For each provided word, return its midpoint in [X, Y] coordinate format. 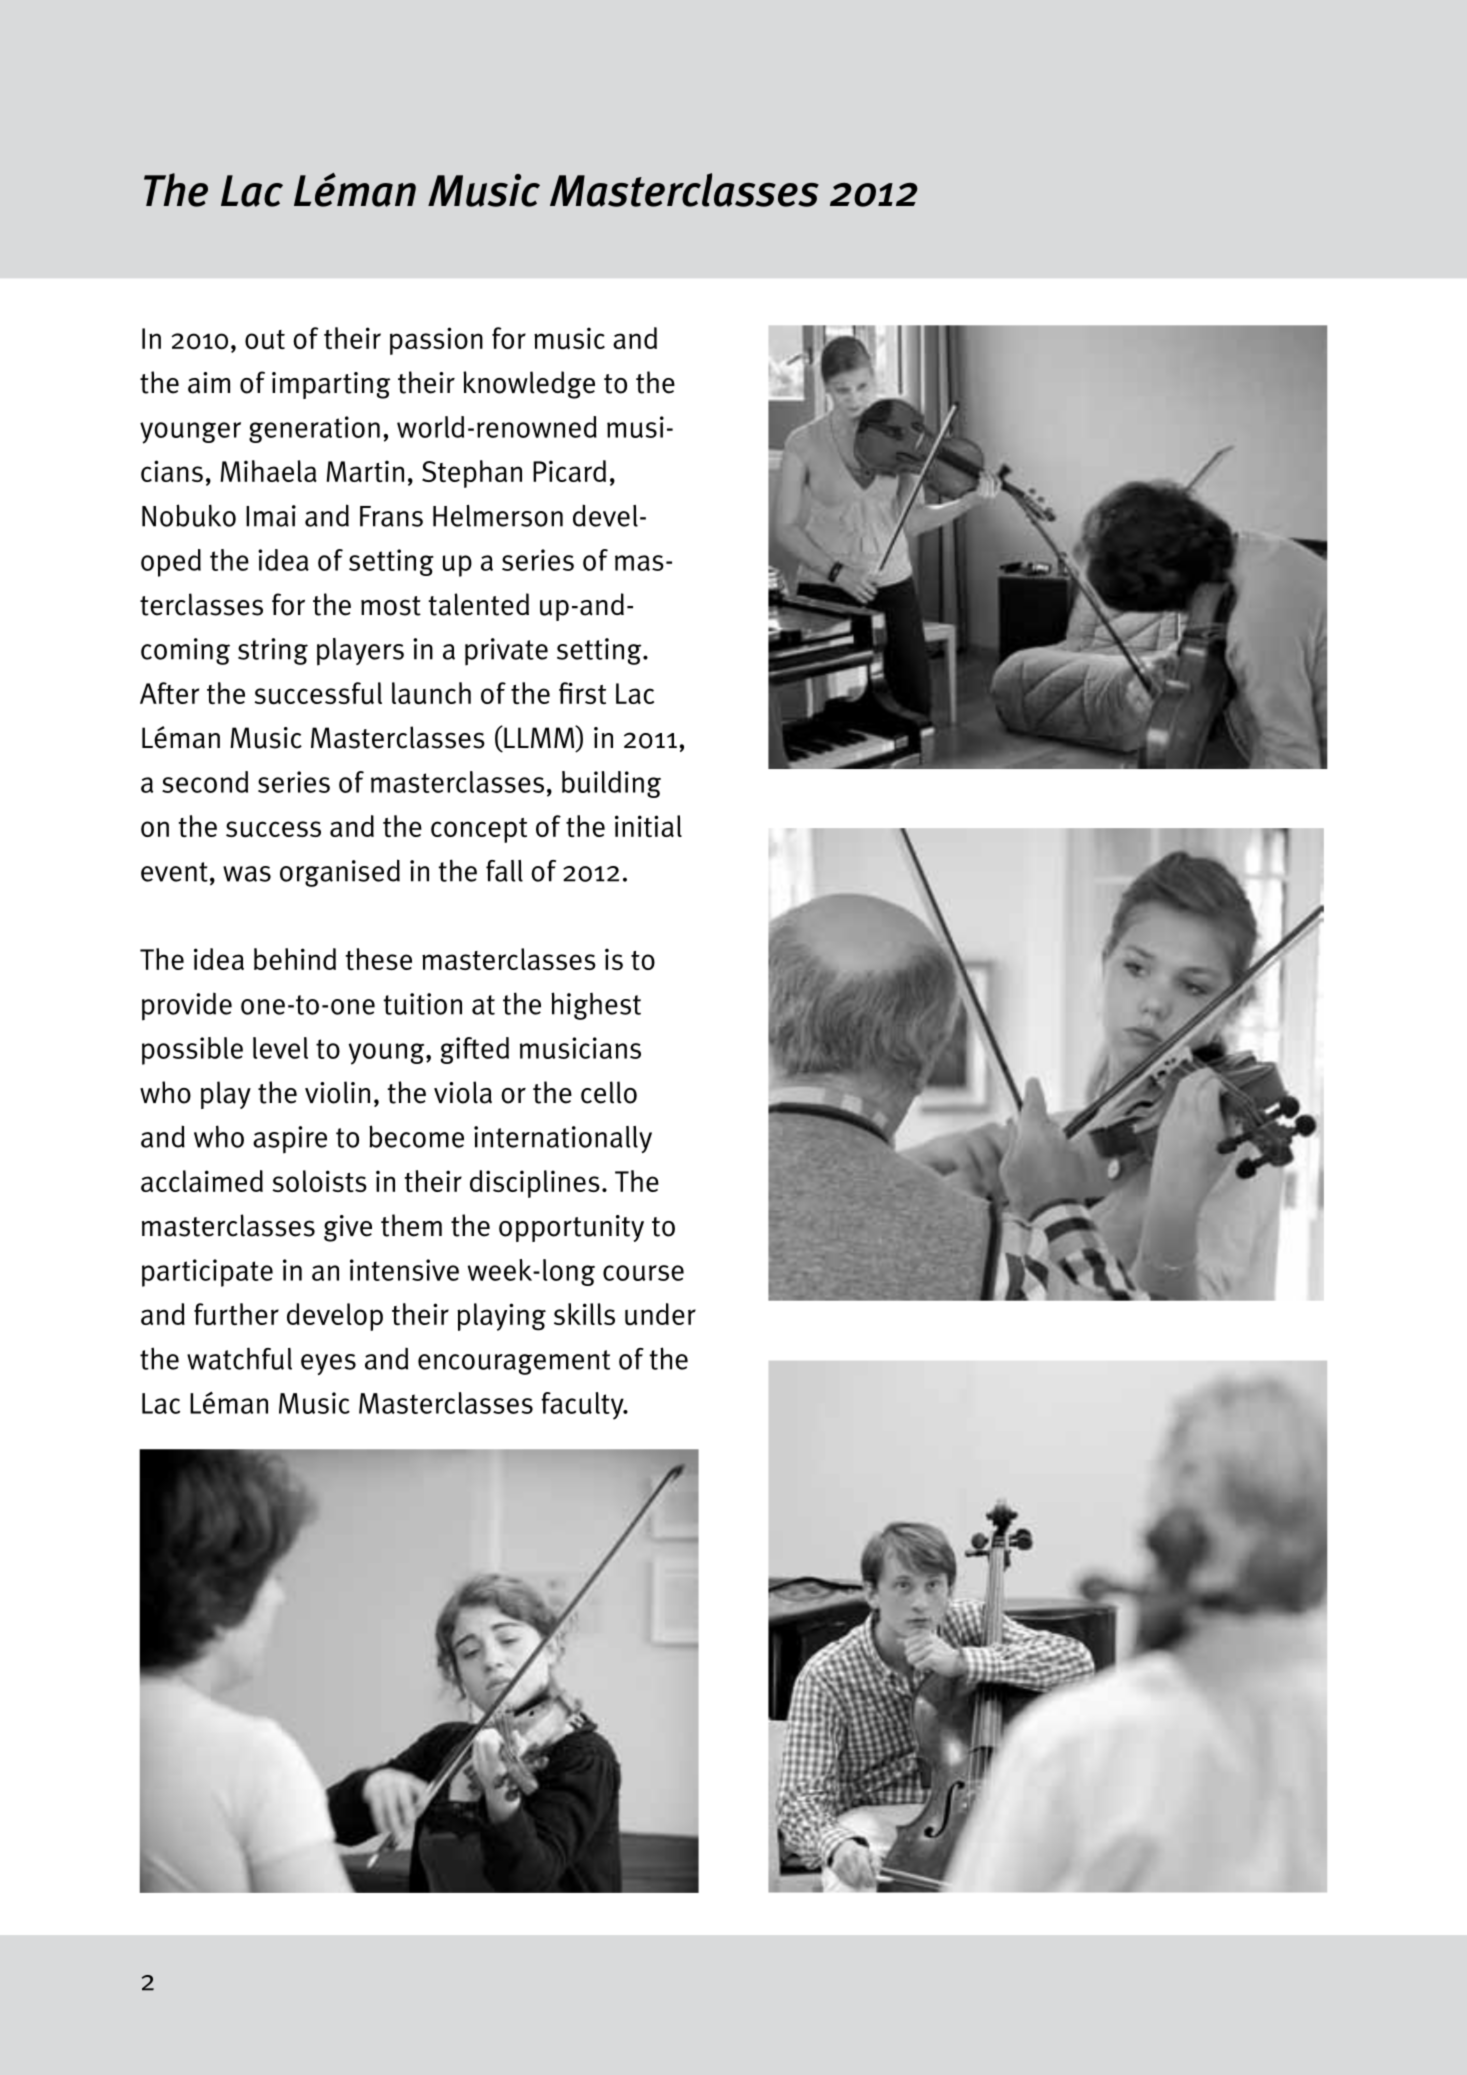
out [265, 340]
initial [648, 826]
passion [436, 341]
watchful [239, 1358]
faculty [583, 1406]
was [247, 874]
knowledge [529, 385]
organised [340, 873]
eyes [328, 1364]
